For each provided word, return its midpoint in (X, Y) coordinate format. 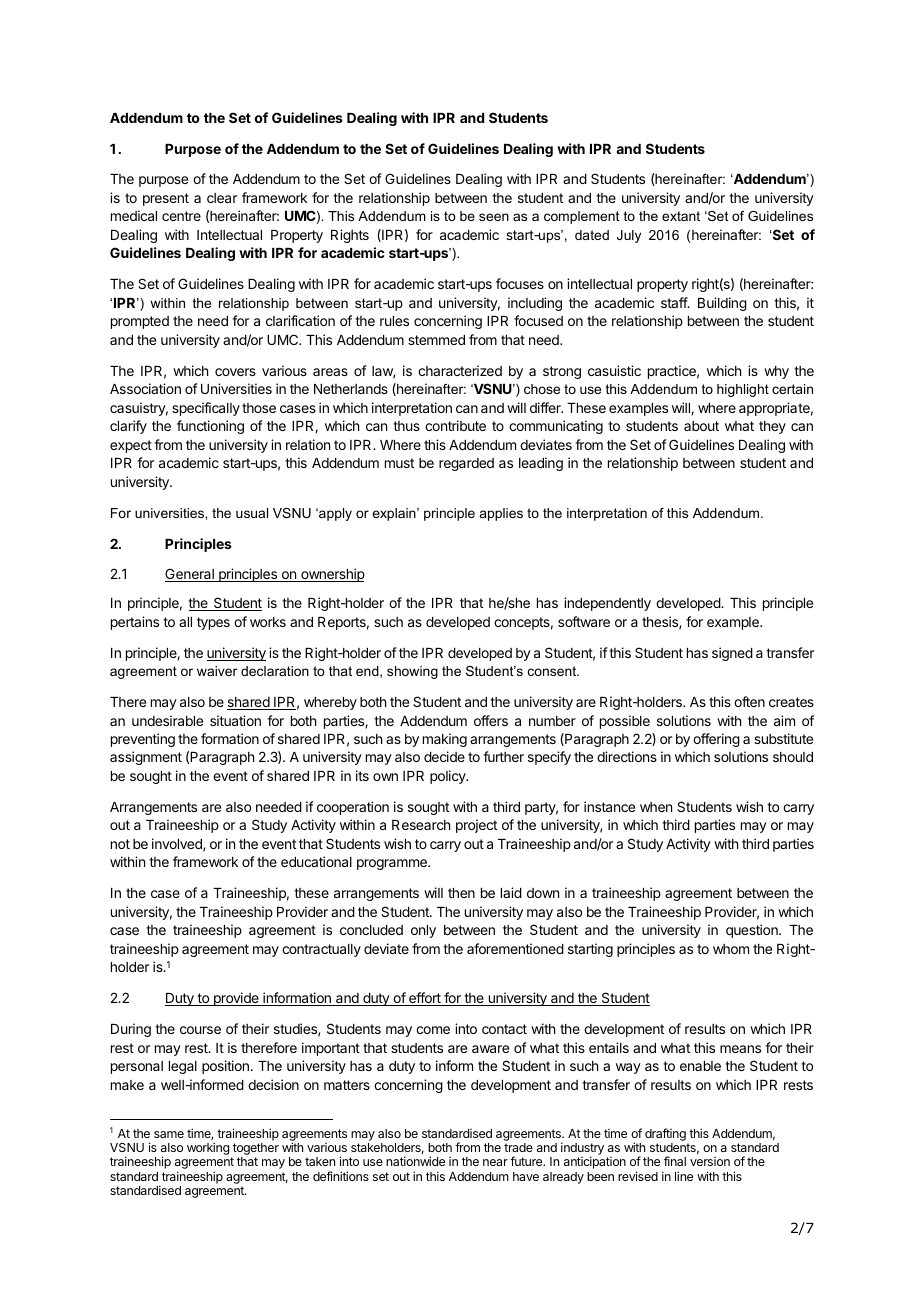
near (495, 1162)
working (208, 1148)
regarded (466, 464)
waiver (217, 671)
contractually (321, 950)
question (753, 931)
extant (681, 216)
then (461, 893)
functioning (210, 427)
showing (412, 672)
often (749, 701)
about (701, 426)
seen (494, 217)
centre (181, 216)
